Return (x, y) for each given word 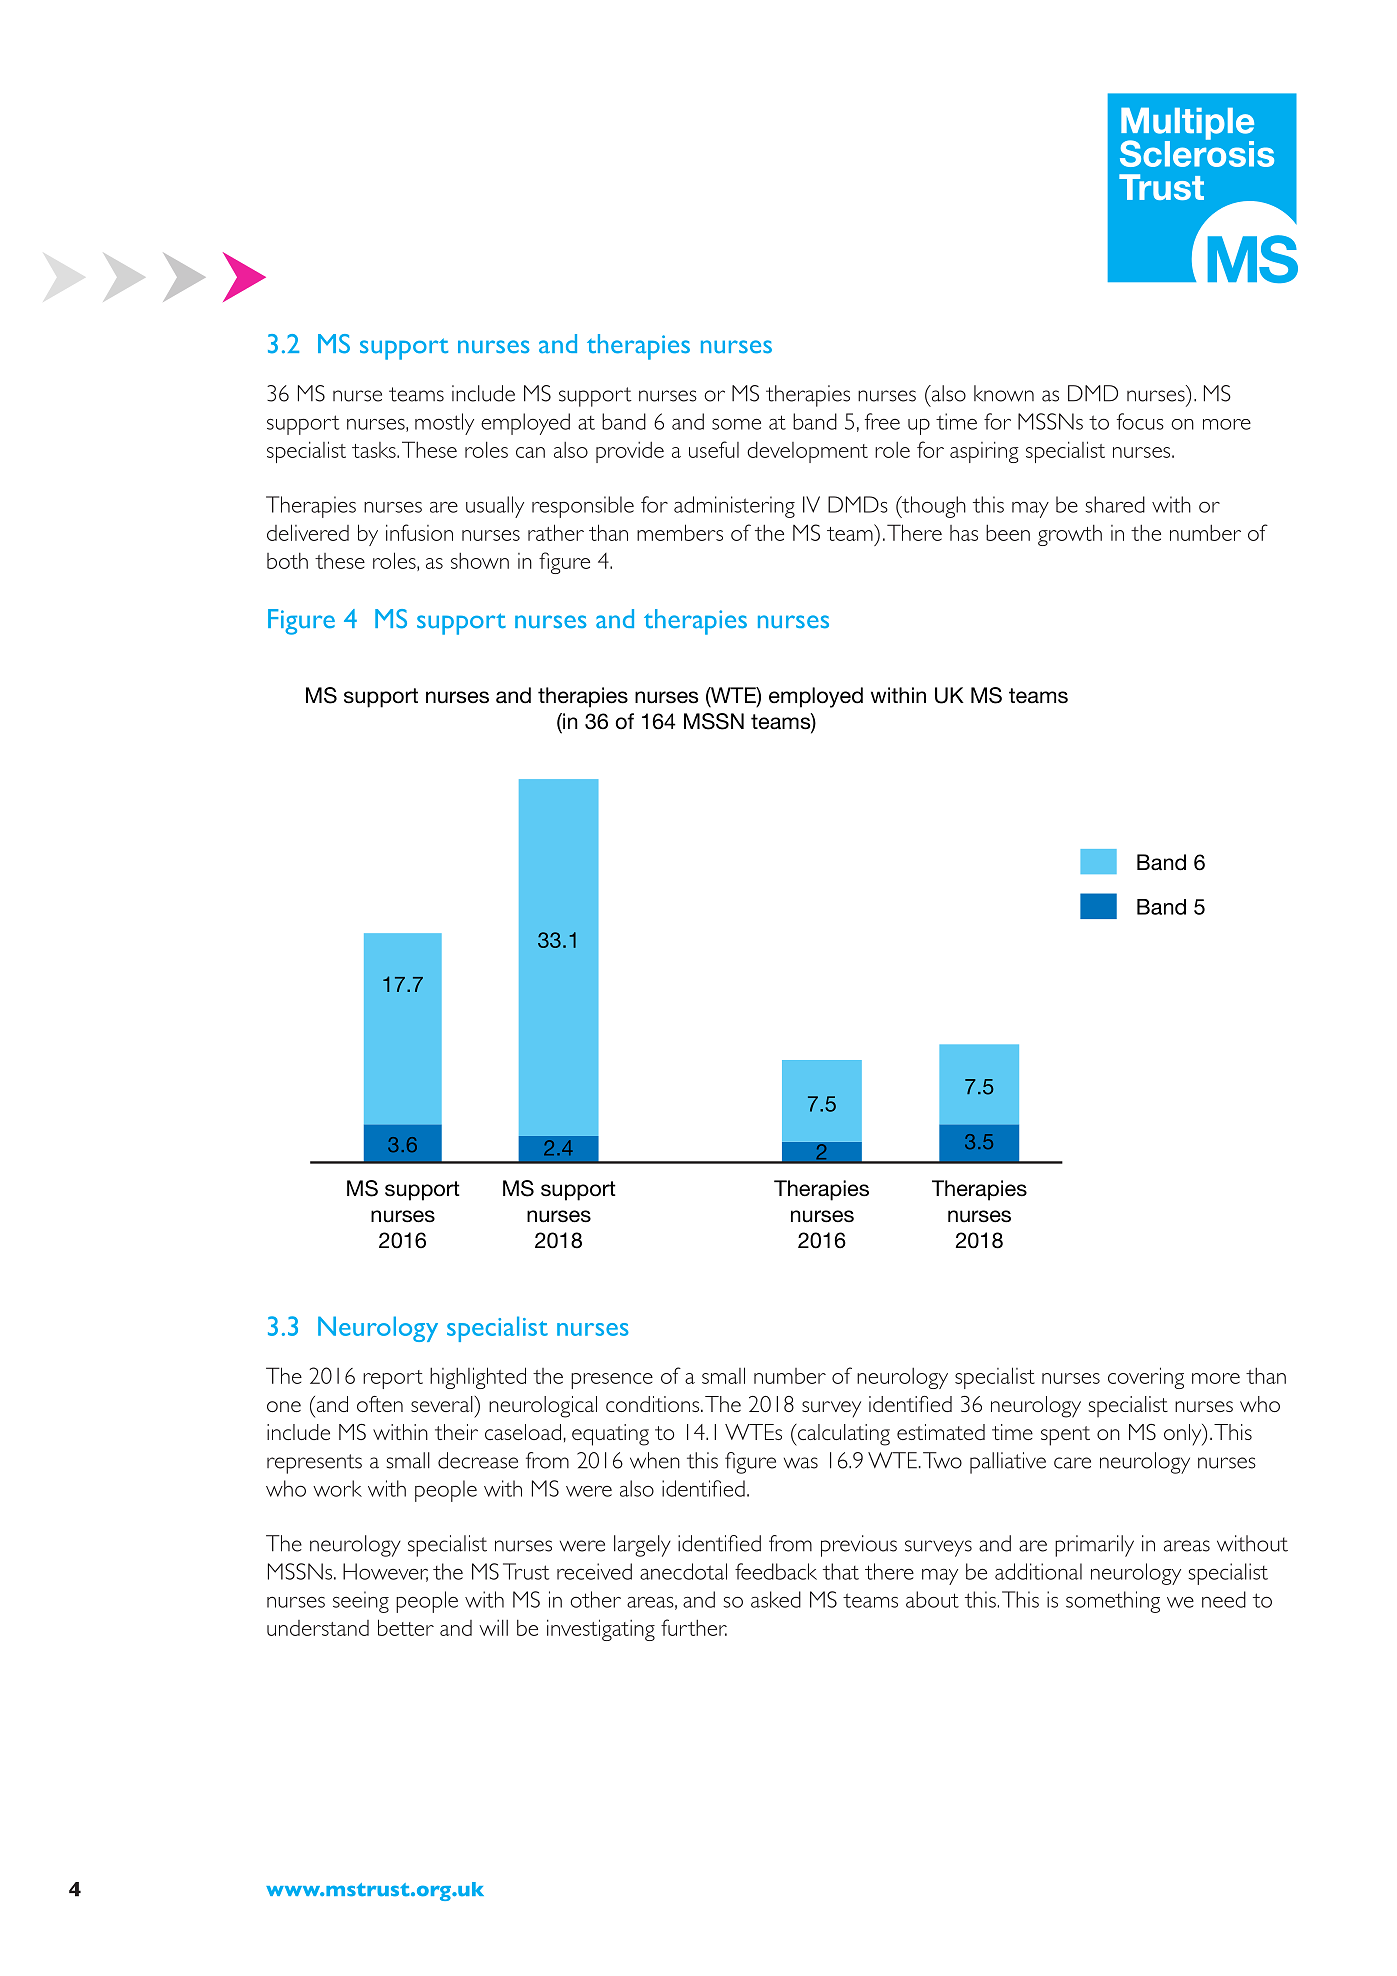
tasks (375, 450)
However (385, 1572)
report (393, 1379)
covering (1146, 1378)
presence (612, 1381)
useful (714, 449)
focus (1140, 421)
